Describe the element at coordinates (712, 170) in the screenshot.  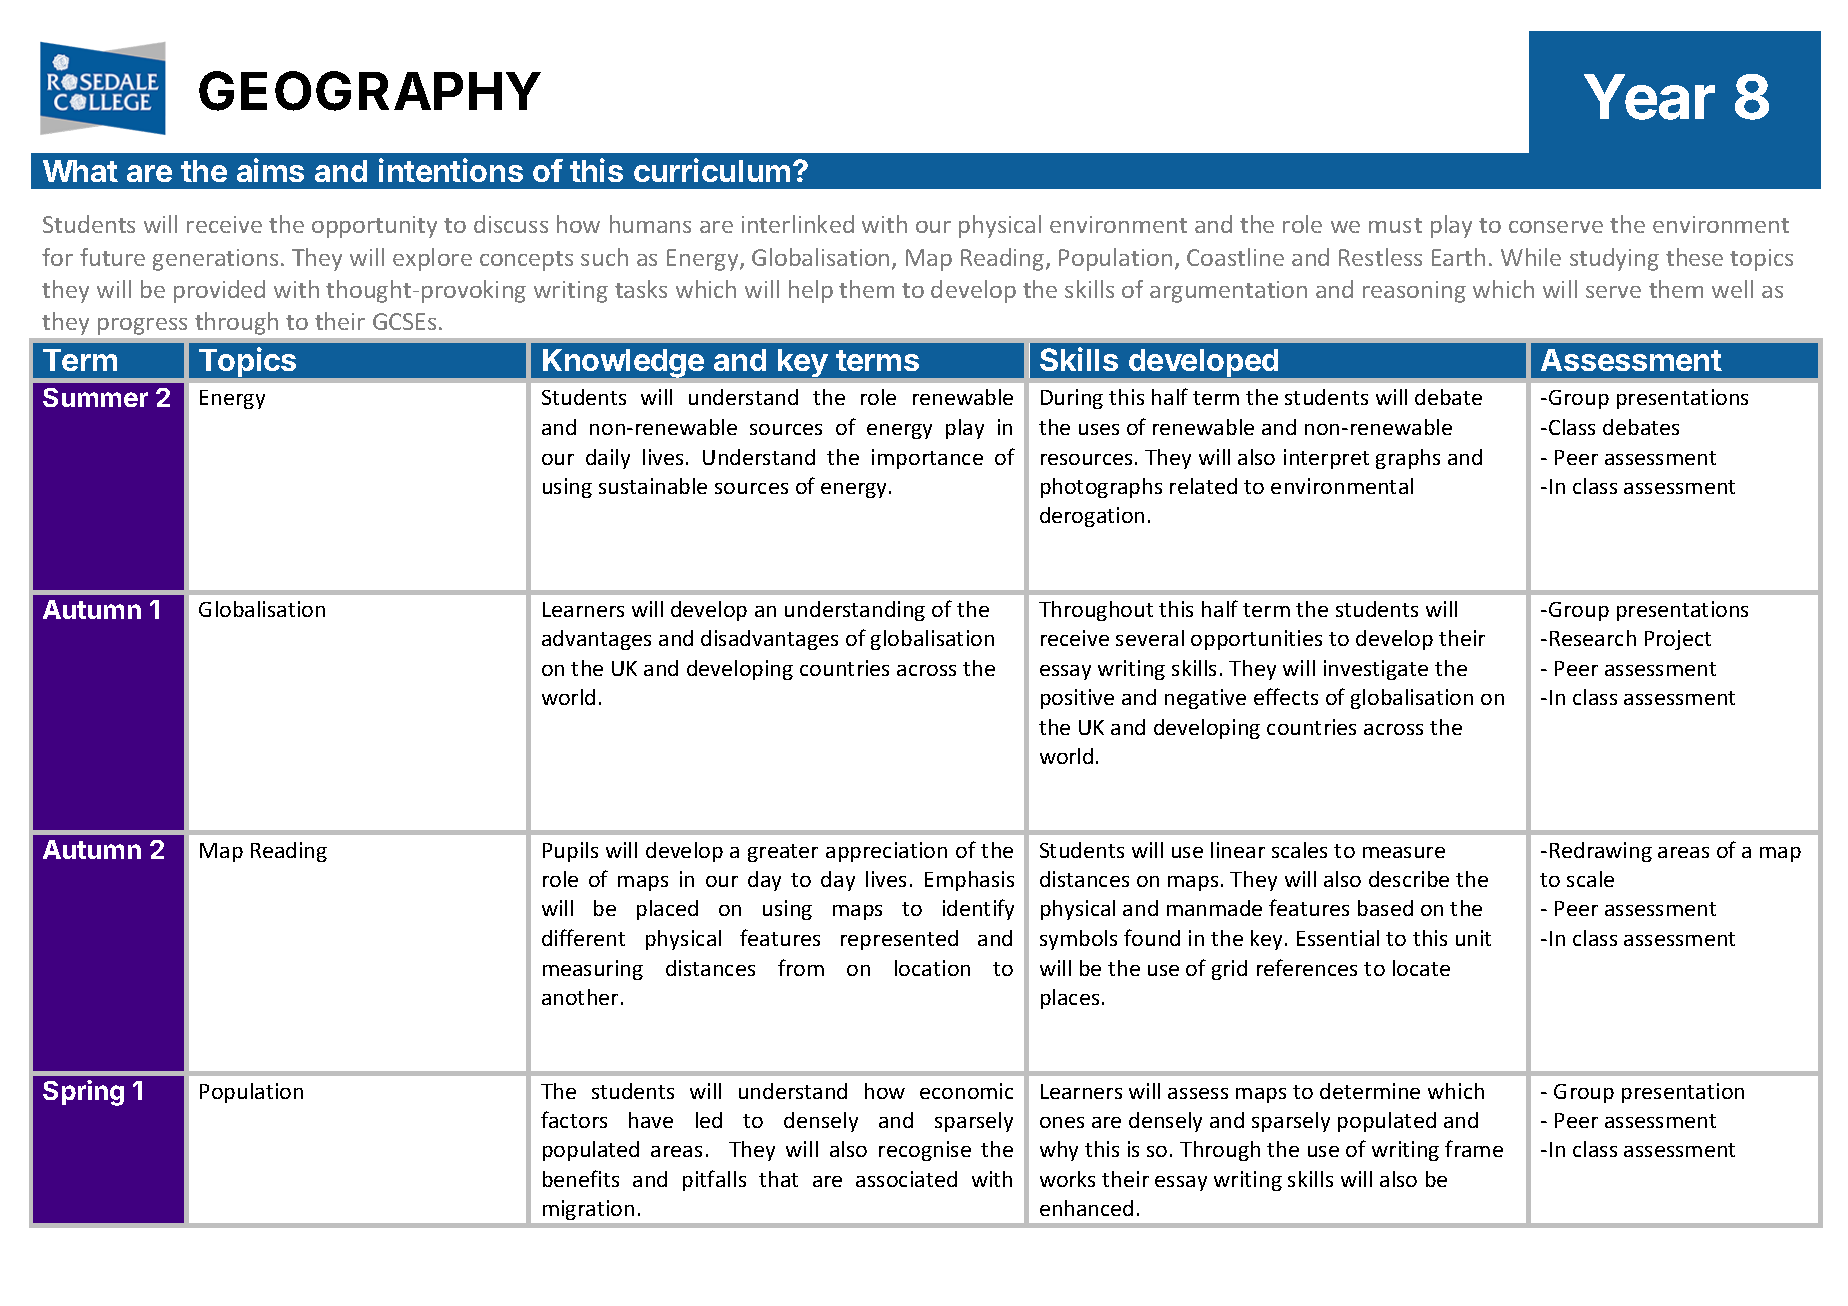
I see `curriculum` at that location.
